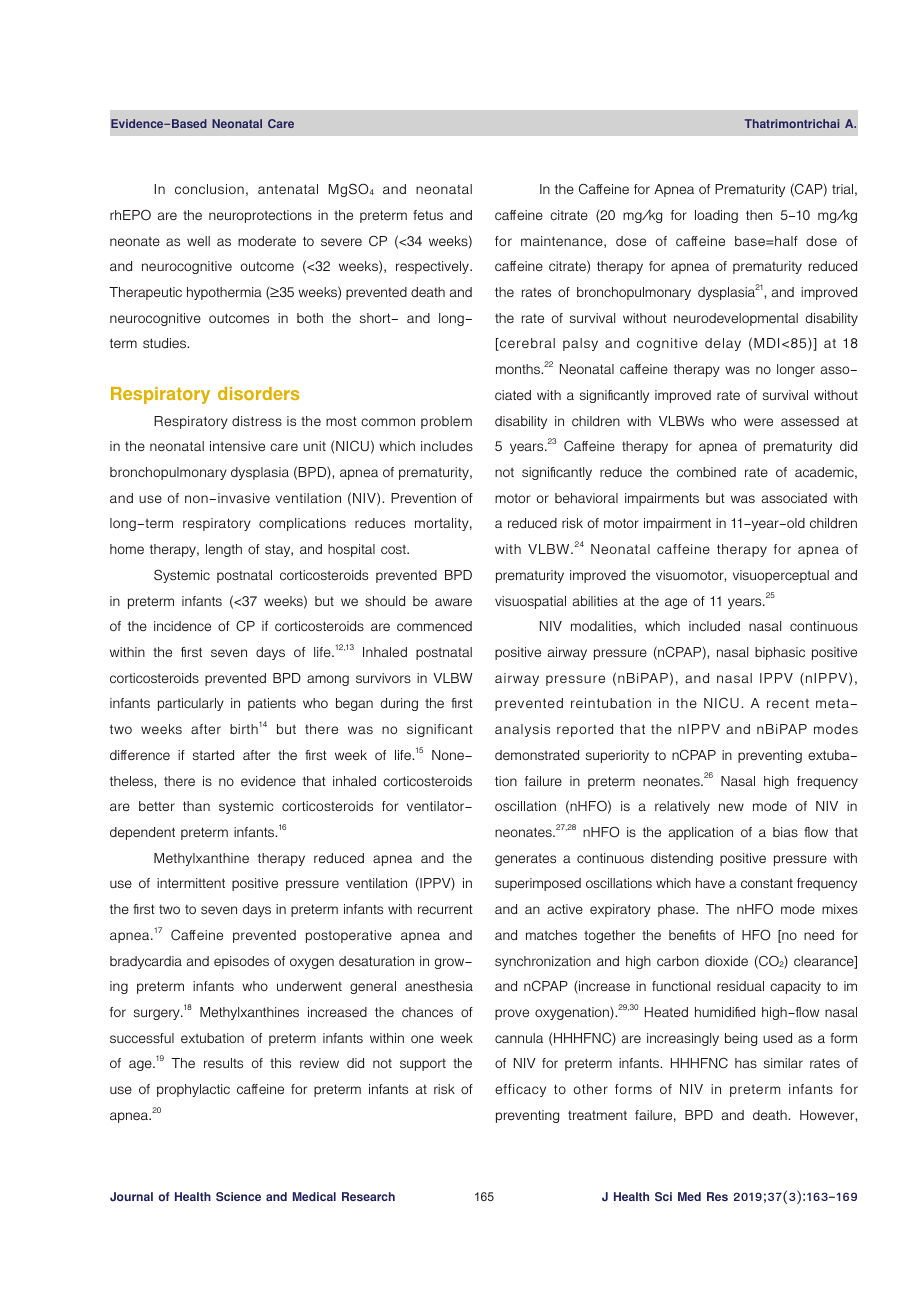 Image resolution: width=924 pixels, height=1308 pixels. What do you see at coordinates (399, 704) in the screenshot?
I see `during` at bounding box center [399, 704].
